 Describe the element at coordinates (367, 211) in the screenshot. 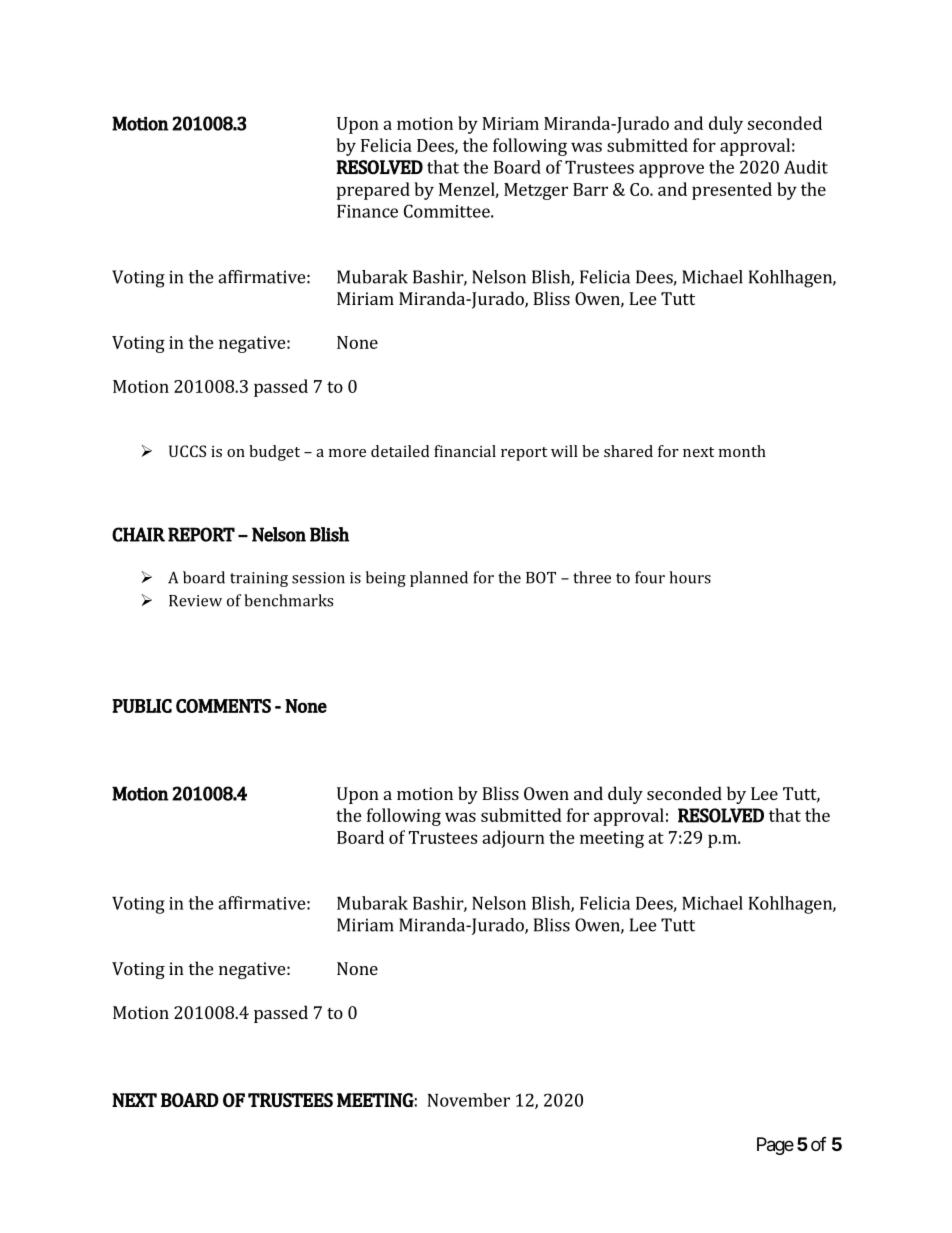

I see `Finance` at that location.
